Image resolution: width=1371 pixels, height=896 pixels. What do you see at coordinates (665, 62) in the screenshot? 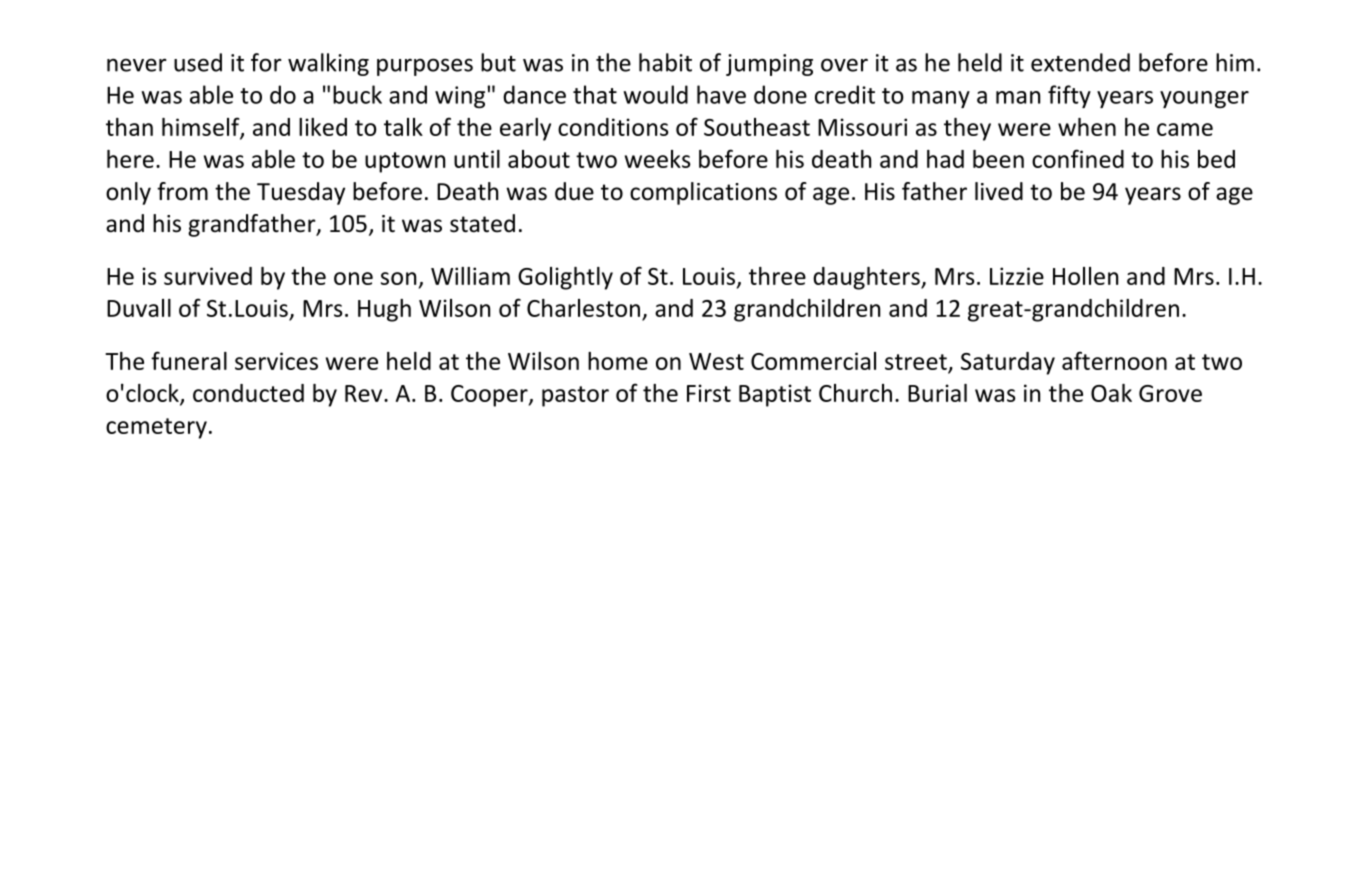
I see `habit` at bounding box center [665, 62].
